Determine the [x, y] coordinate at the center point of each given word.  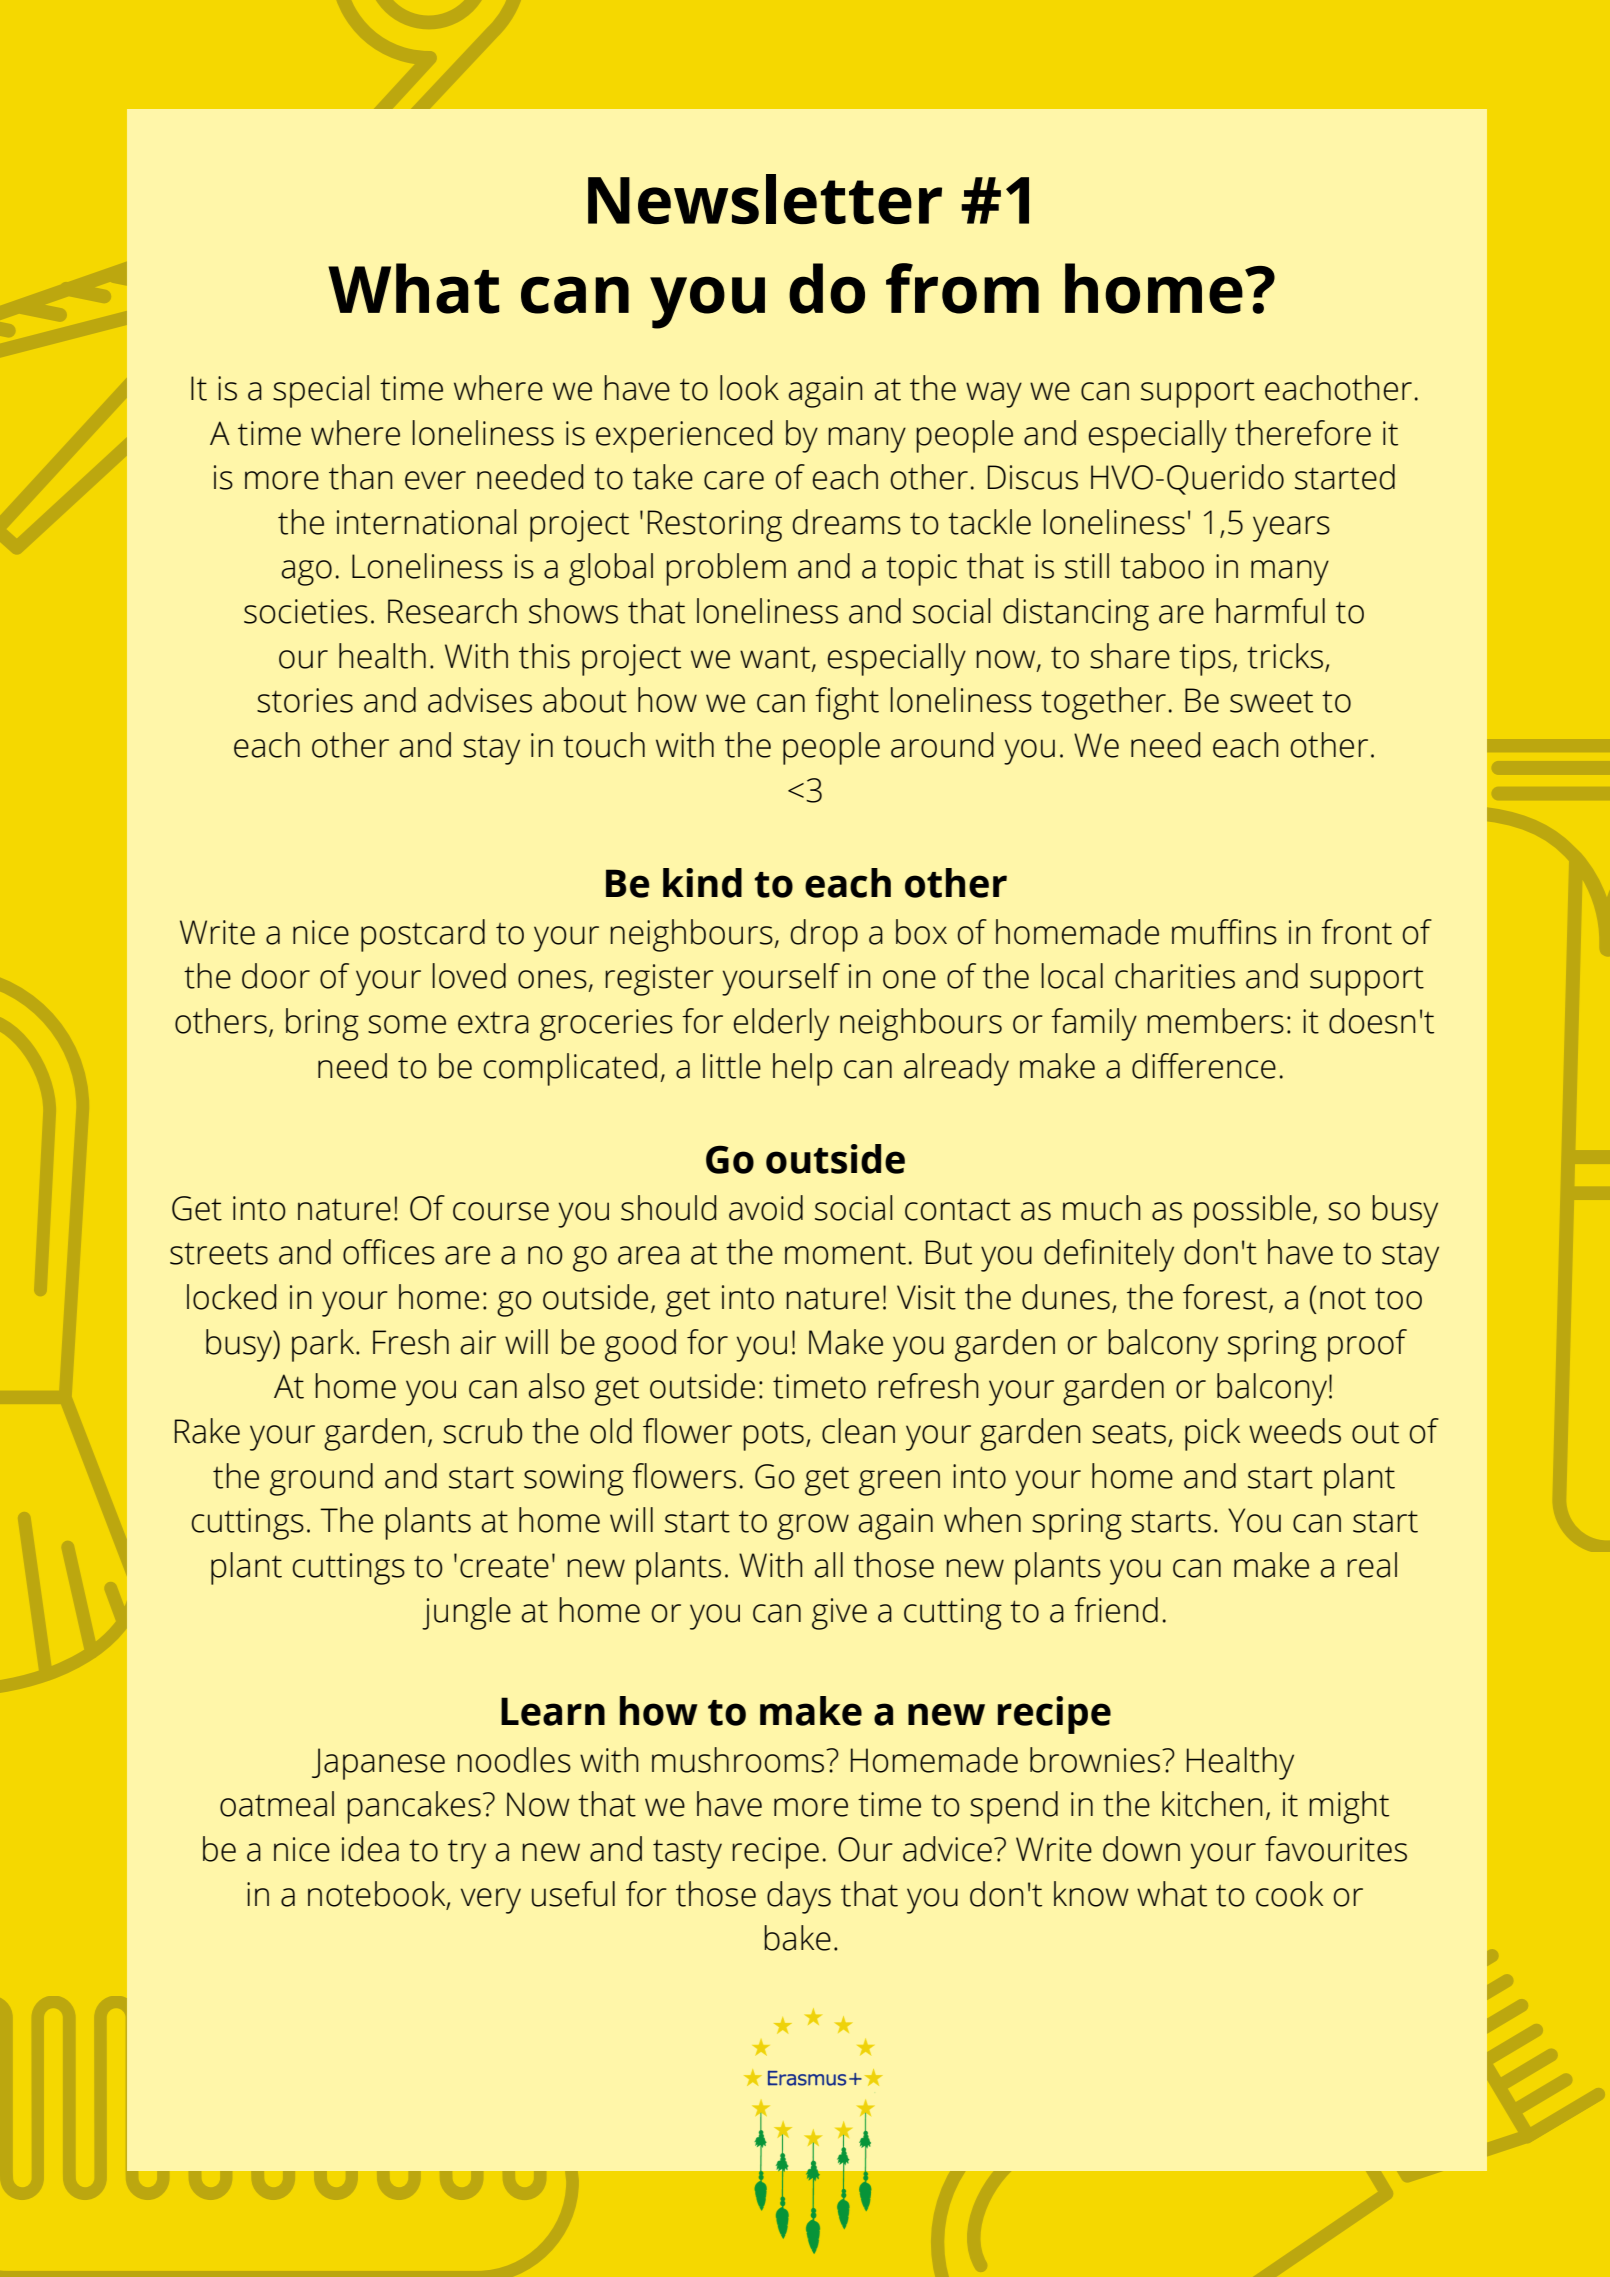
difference [1204, 1066]
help [803, 1069]
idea [370, 1849]
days [799, 1897]
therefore [1303, 433]
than [361, 477]
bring [322, 1024]
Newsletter [765, 199]
